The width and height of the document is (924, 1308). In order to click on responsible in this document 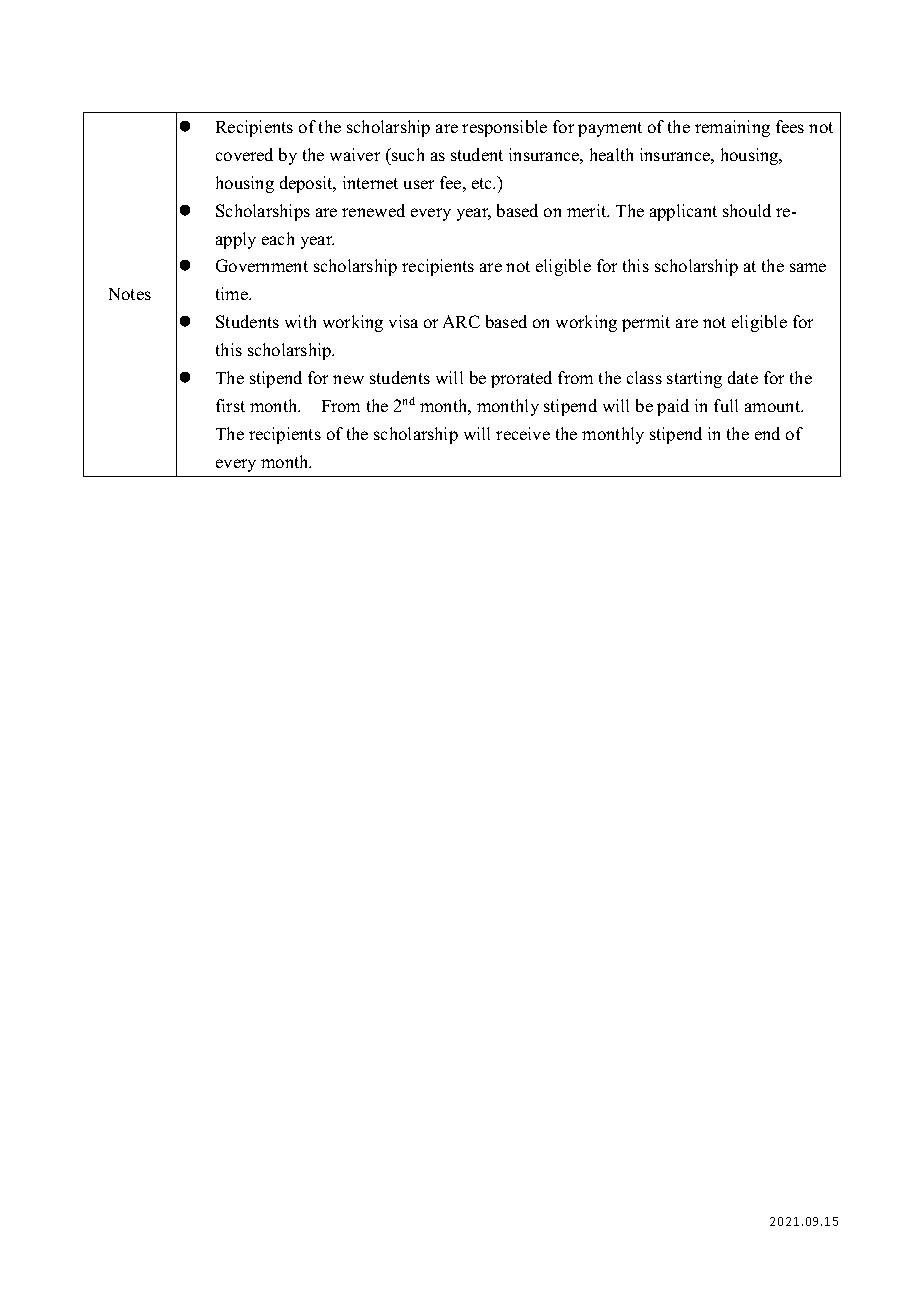, I will do `click(504, 128)`.
